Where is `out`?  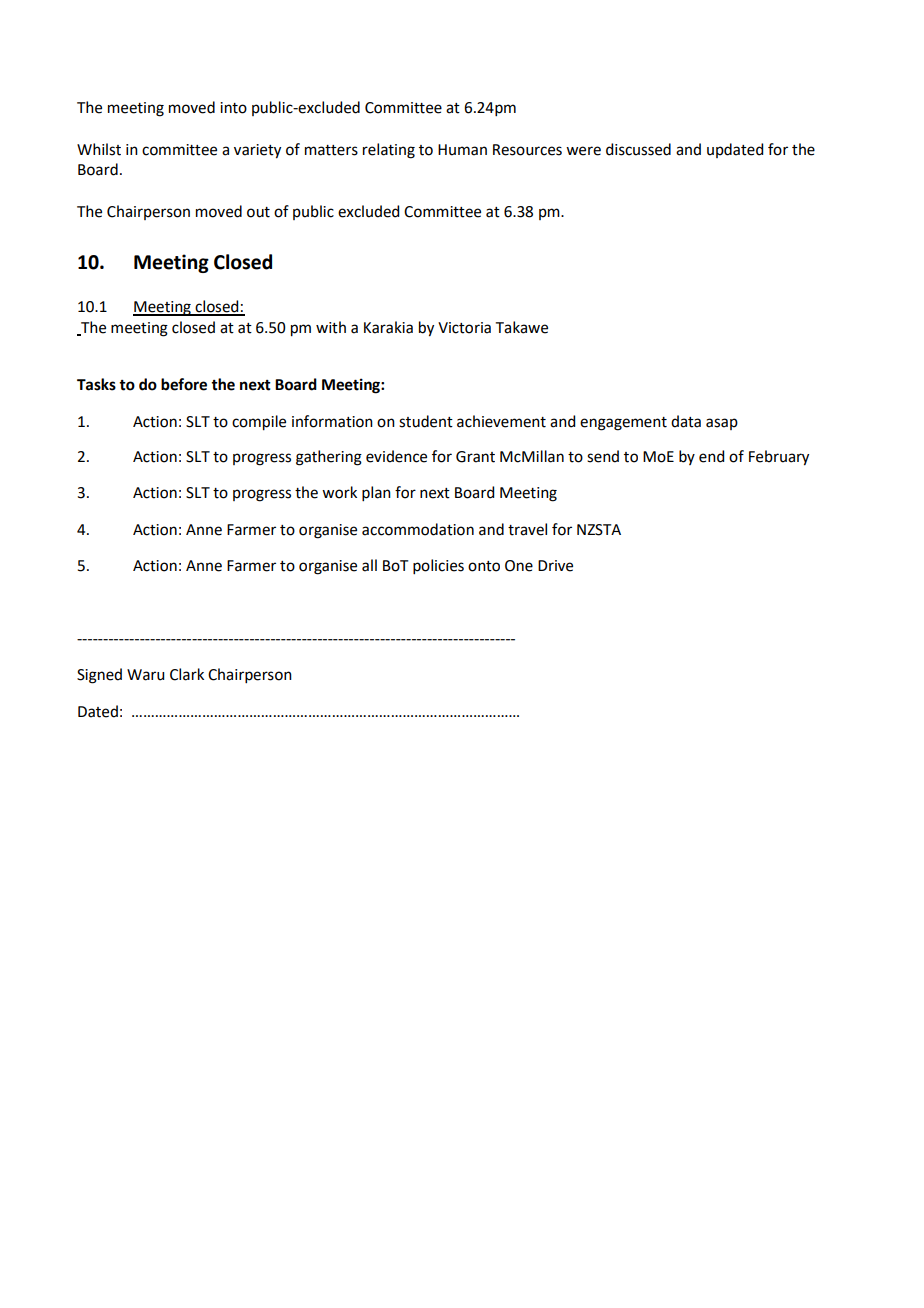 out is located at coordinates (258, 212).
